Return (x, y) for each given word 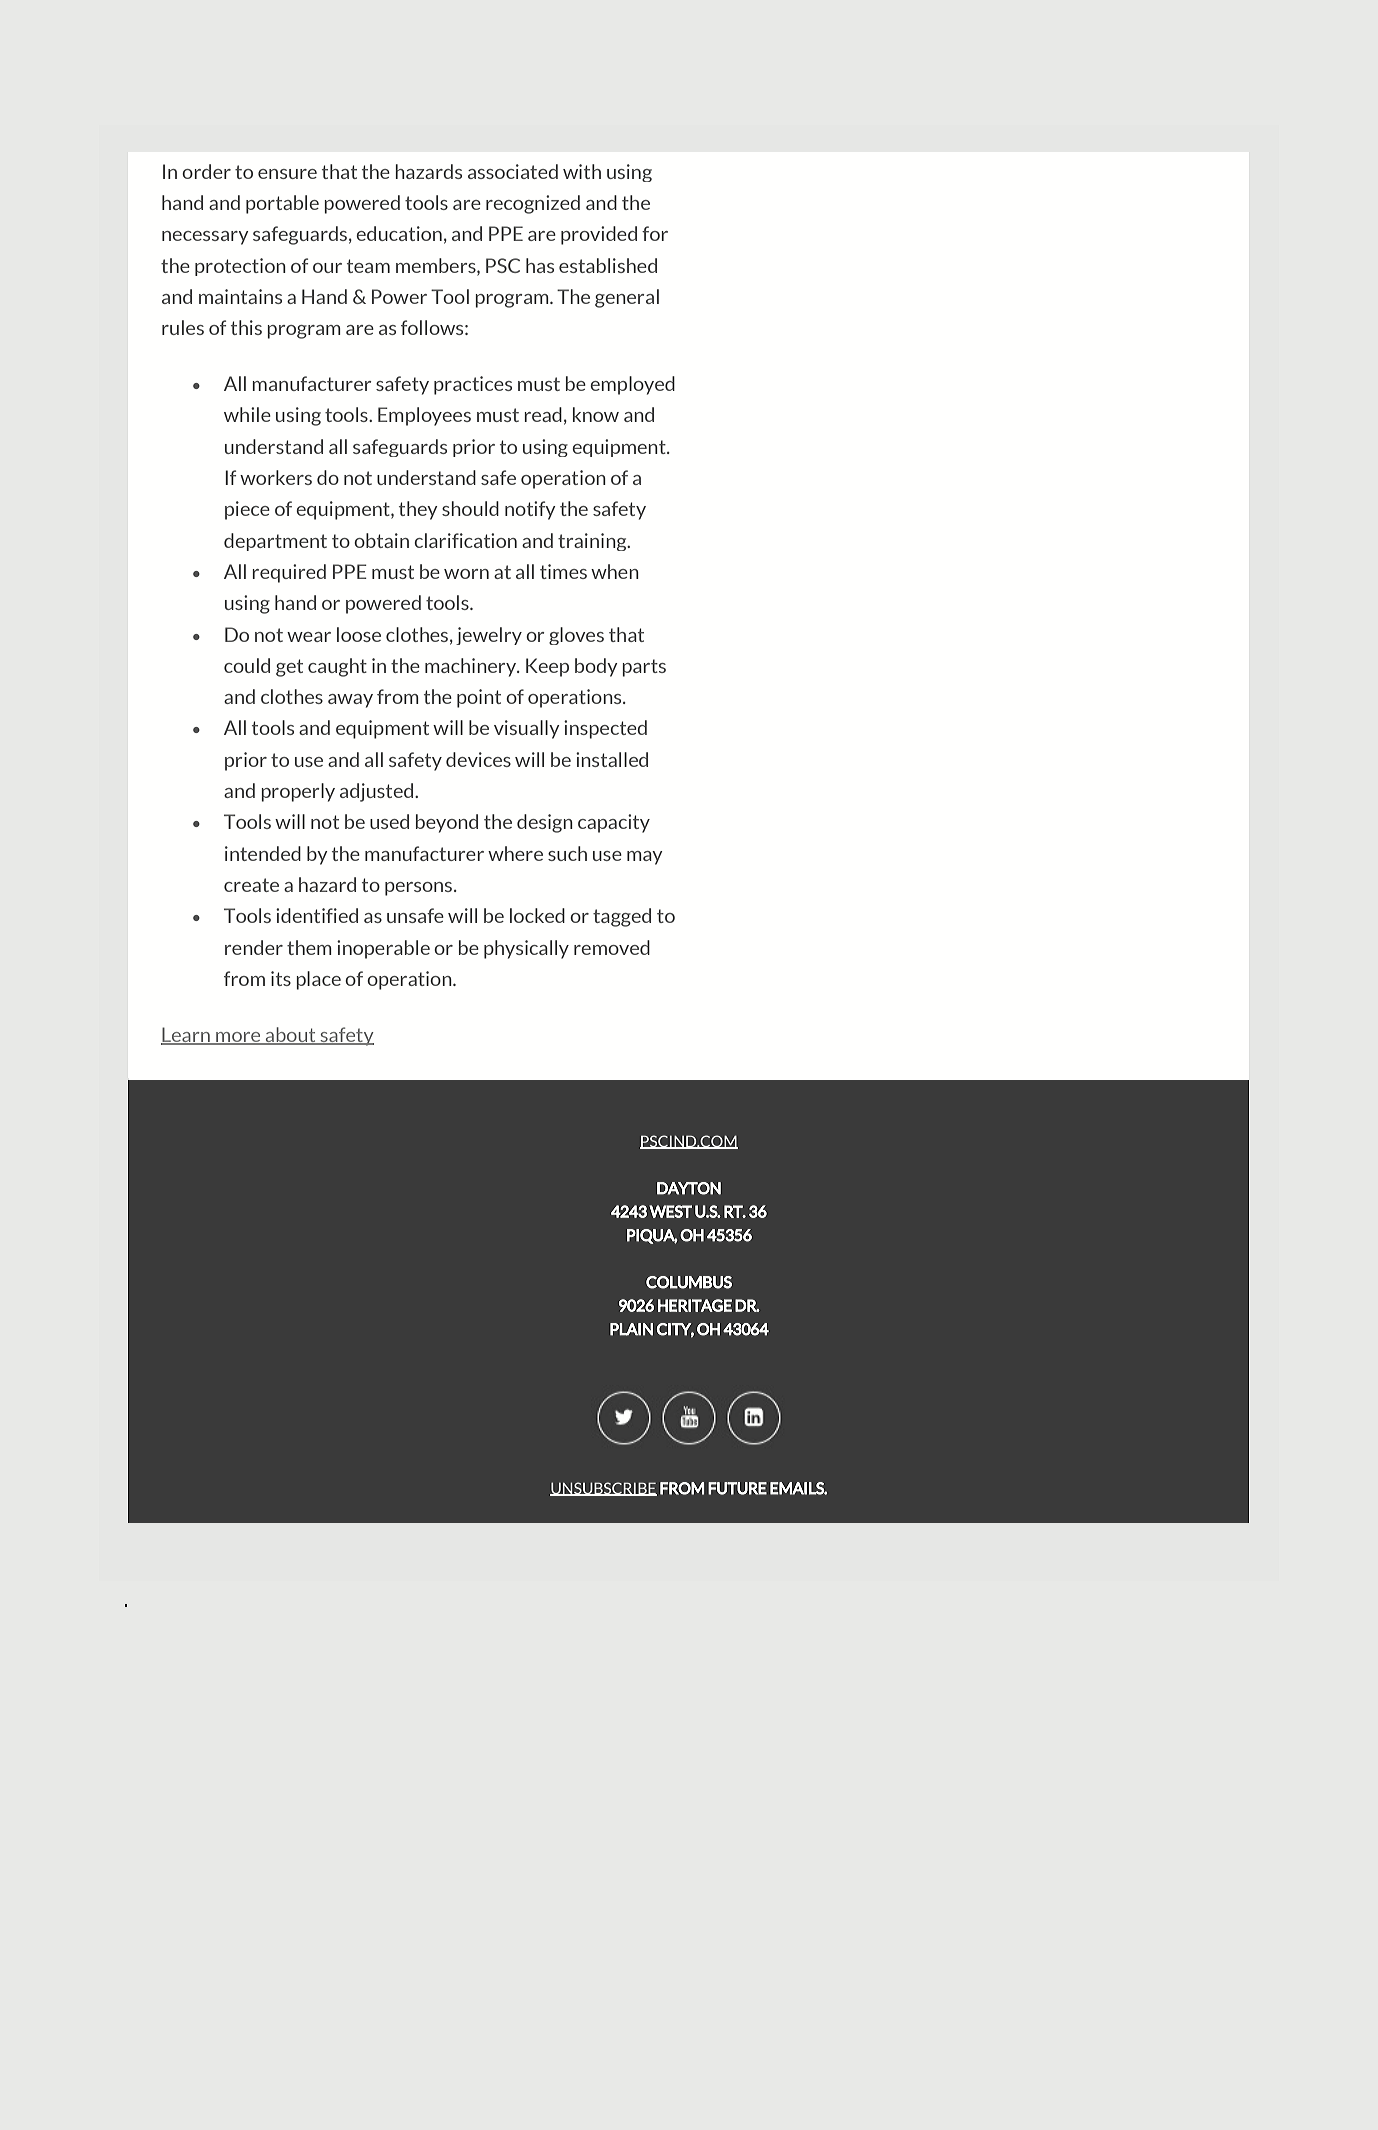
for (655, 233)
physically (526, 949)
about (291, 1035)
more (238, 1038)
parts (644, 668)
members (437, 266)
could (247, 665)
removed (612, 947)
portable (282, 204)
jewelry (489, 636)
